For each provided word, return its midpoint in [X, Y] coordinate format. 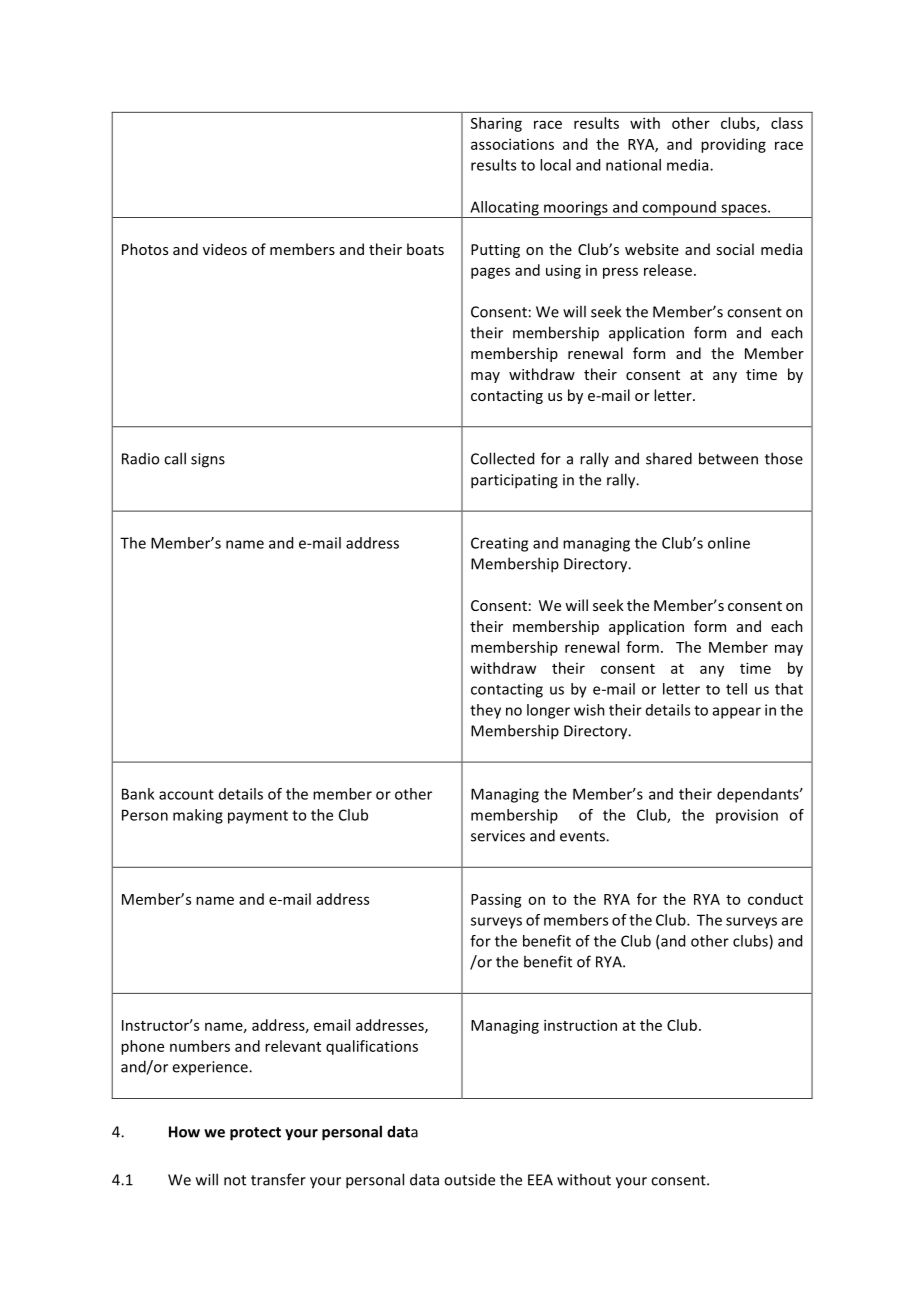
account [186, 794]
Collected [502, 458]
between [728, 458]
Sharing [496, 124]
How [184, 1132]
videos [225, 249]
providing [733, 145]
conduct [775, 899]
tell [736, 689]
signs [208, 460]
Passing [496, 901]
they [485, 711]
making [198, 816]
